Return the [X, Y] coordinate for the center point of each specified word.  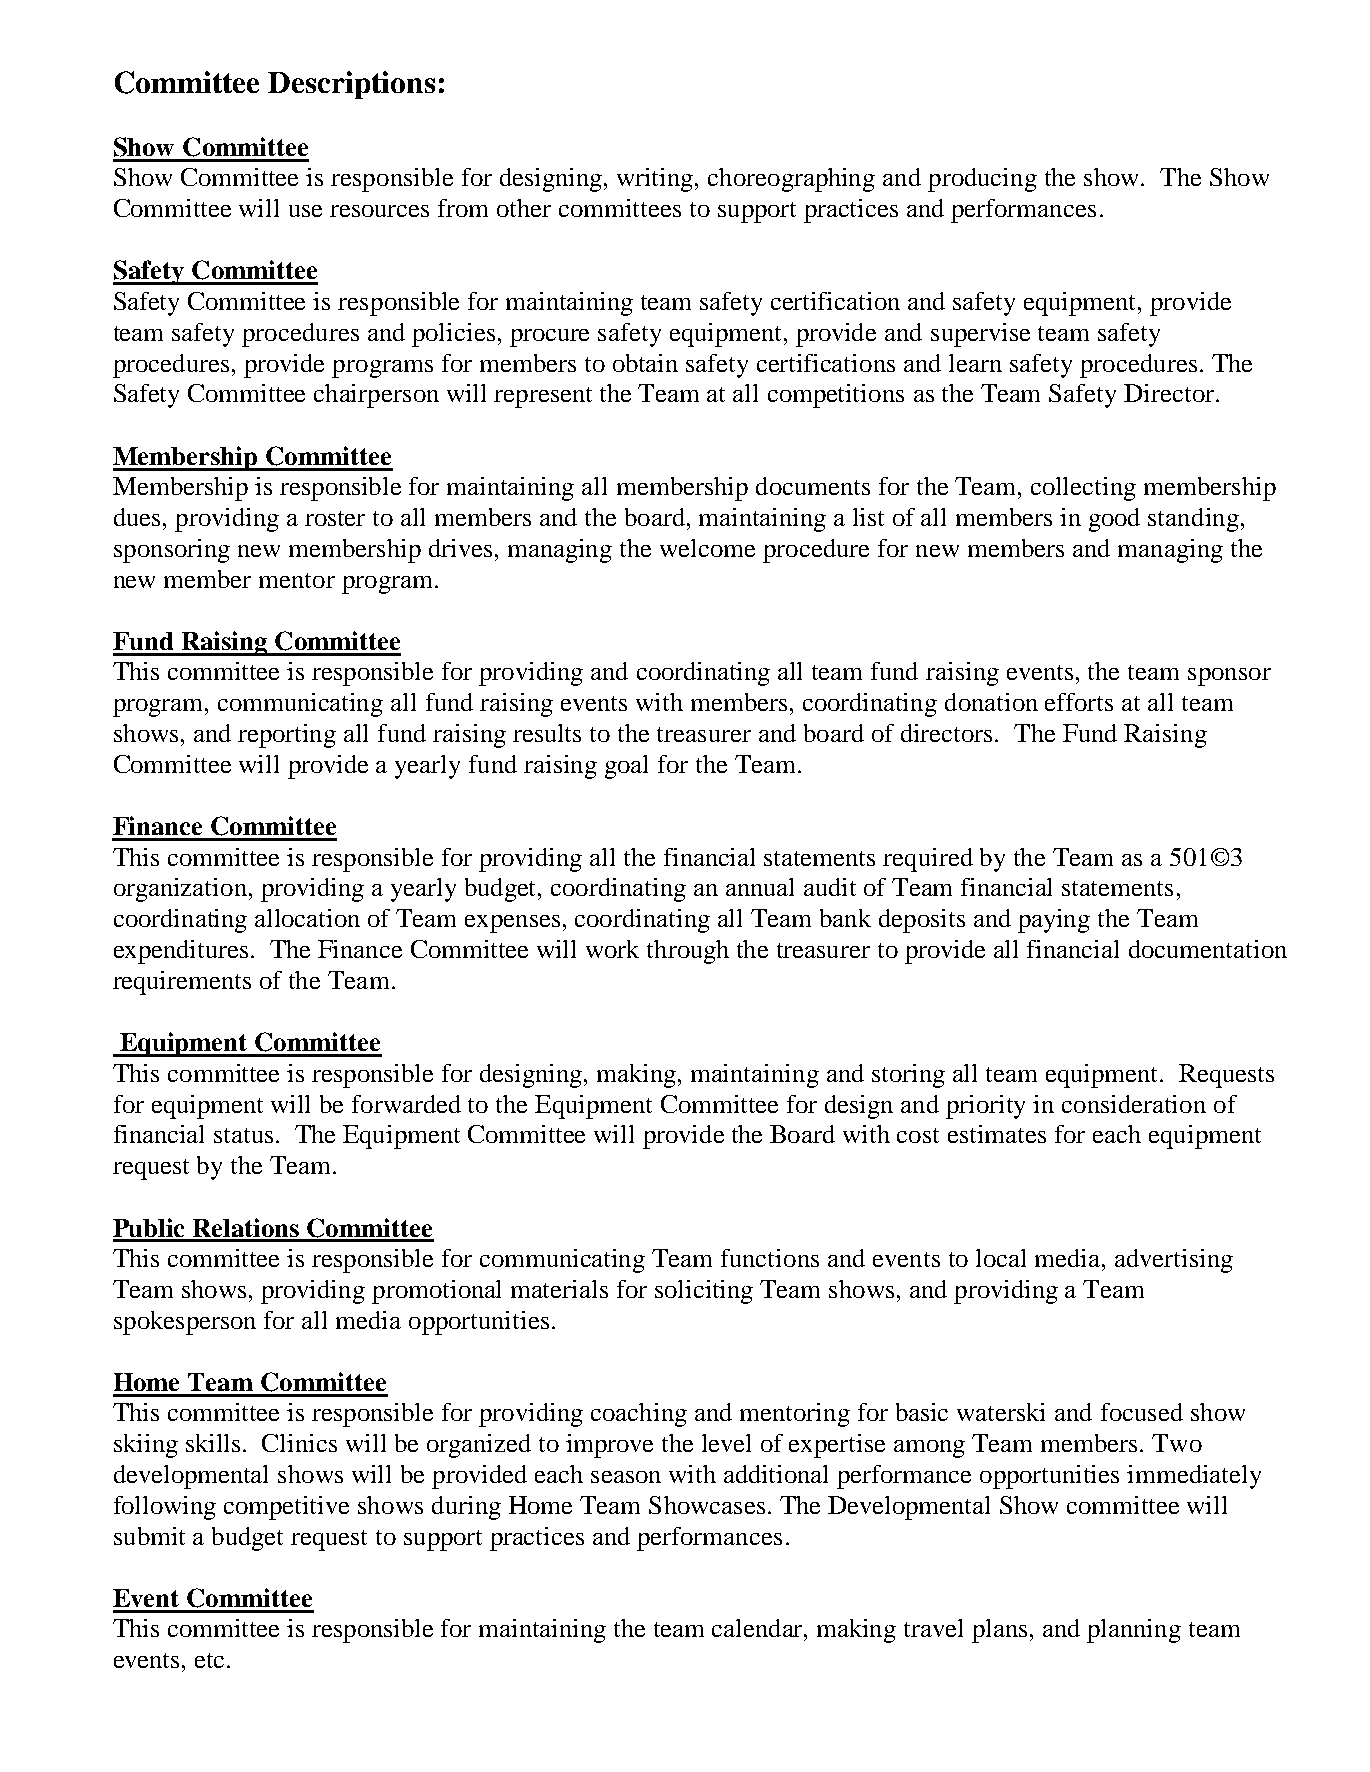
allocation [307, 918]
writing [656, 180]
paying [1054, 921]
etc [211, 1660]
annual [760, 887]
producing [982, 180]
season [626, 1477]
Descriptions [351, 85]
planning [1134, 1631]
